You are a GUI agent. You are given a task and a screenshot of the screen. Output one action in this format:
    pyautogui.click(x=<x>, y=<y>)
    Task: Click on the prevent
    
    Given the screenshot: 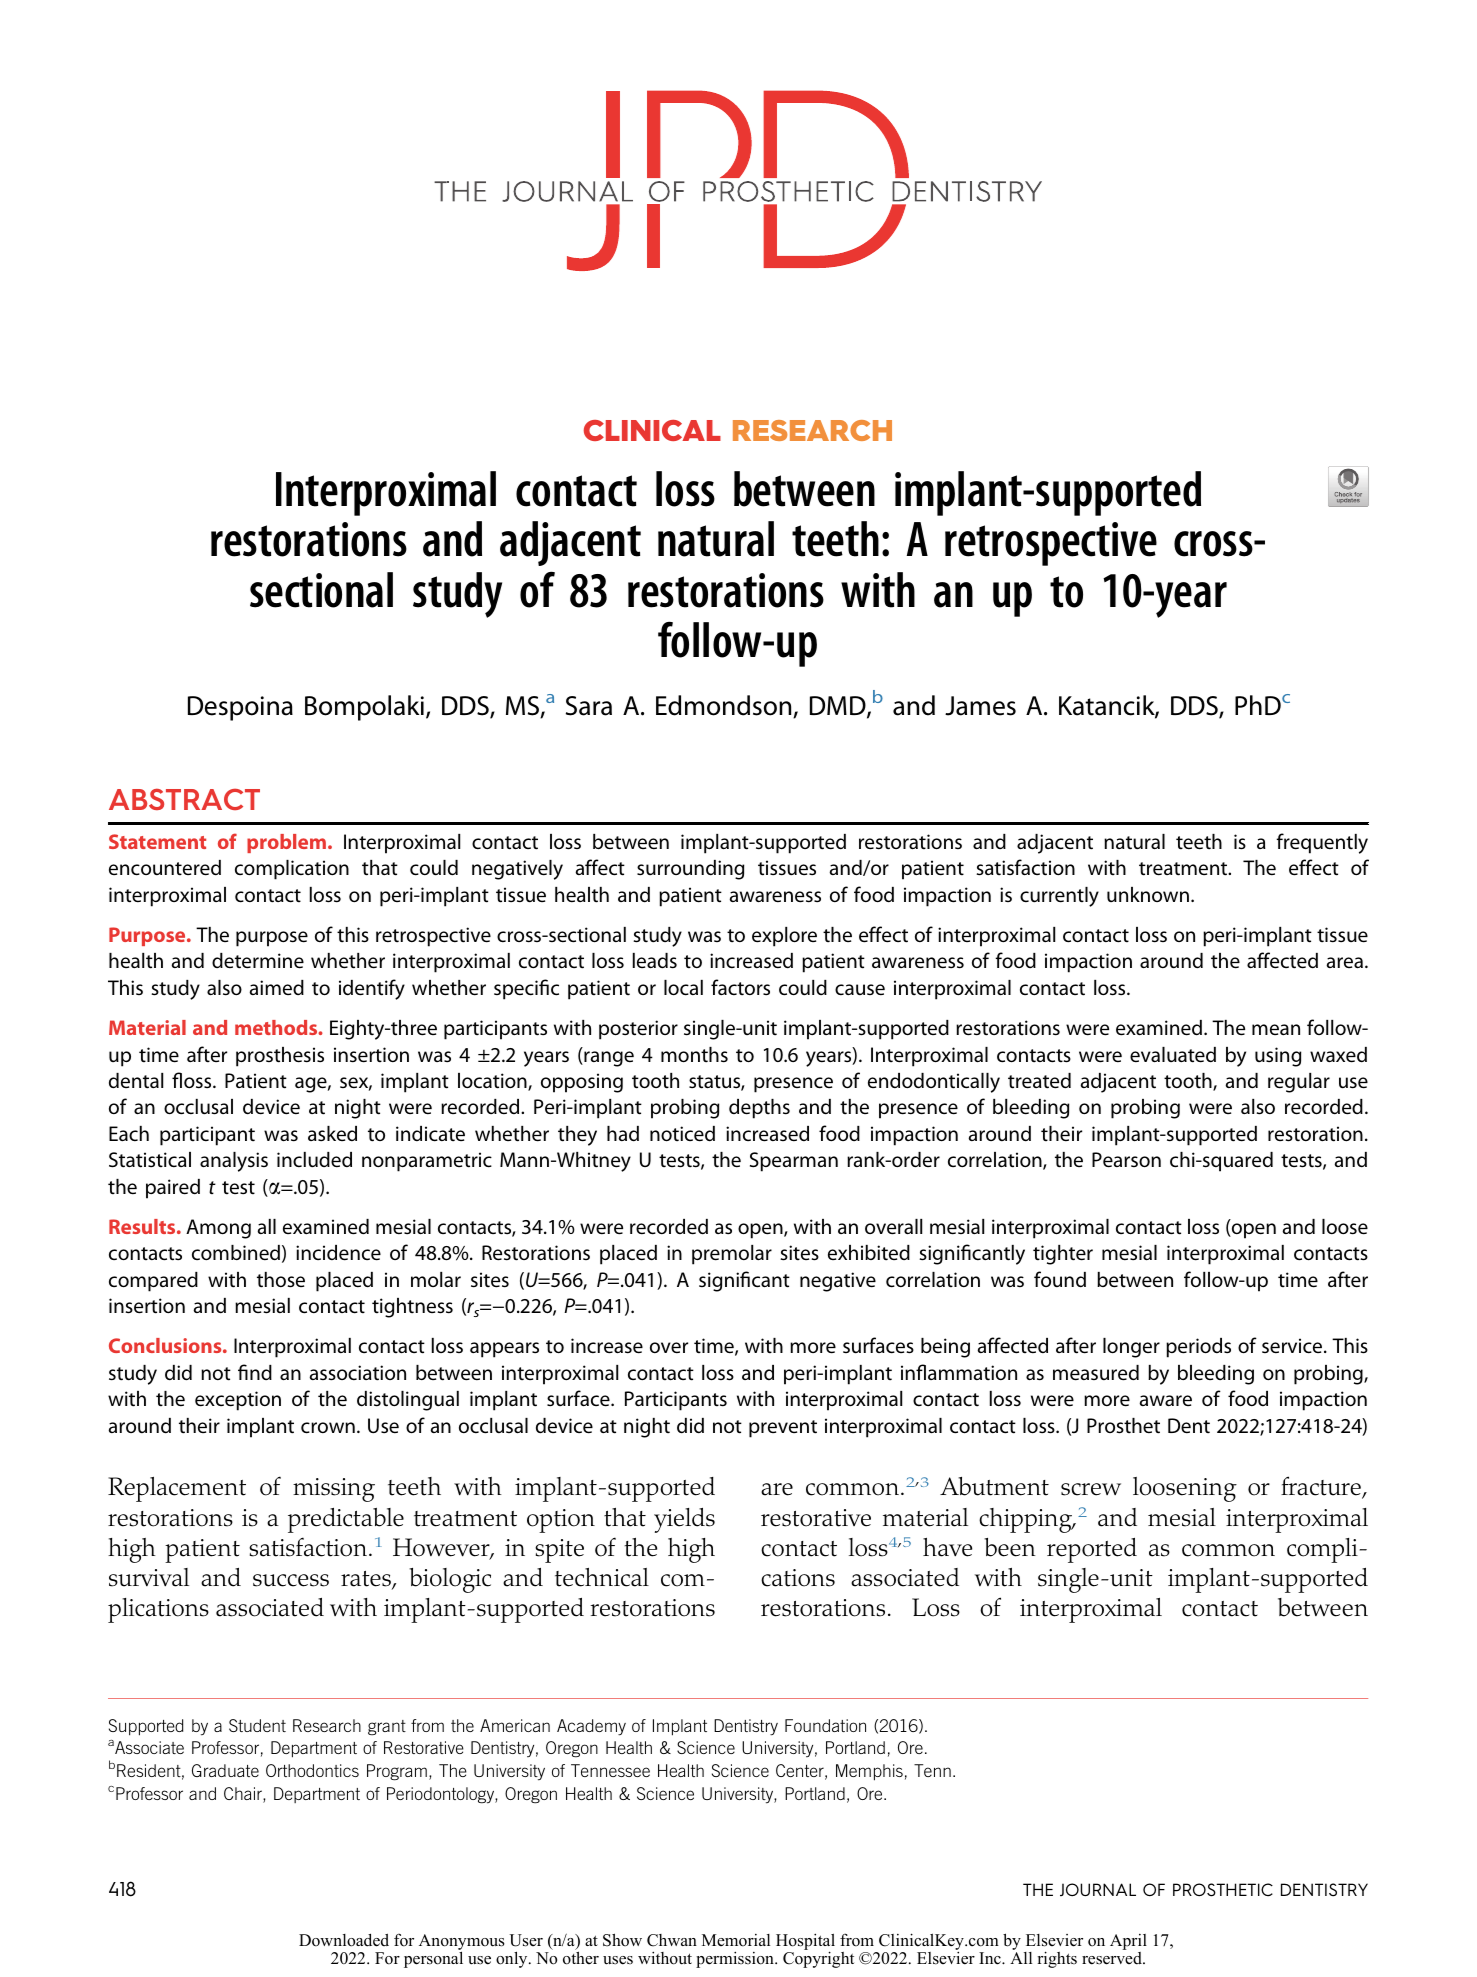 What is the action you would take?
    pyautogui.click(x=783, y=1429)
